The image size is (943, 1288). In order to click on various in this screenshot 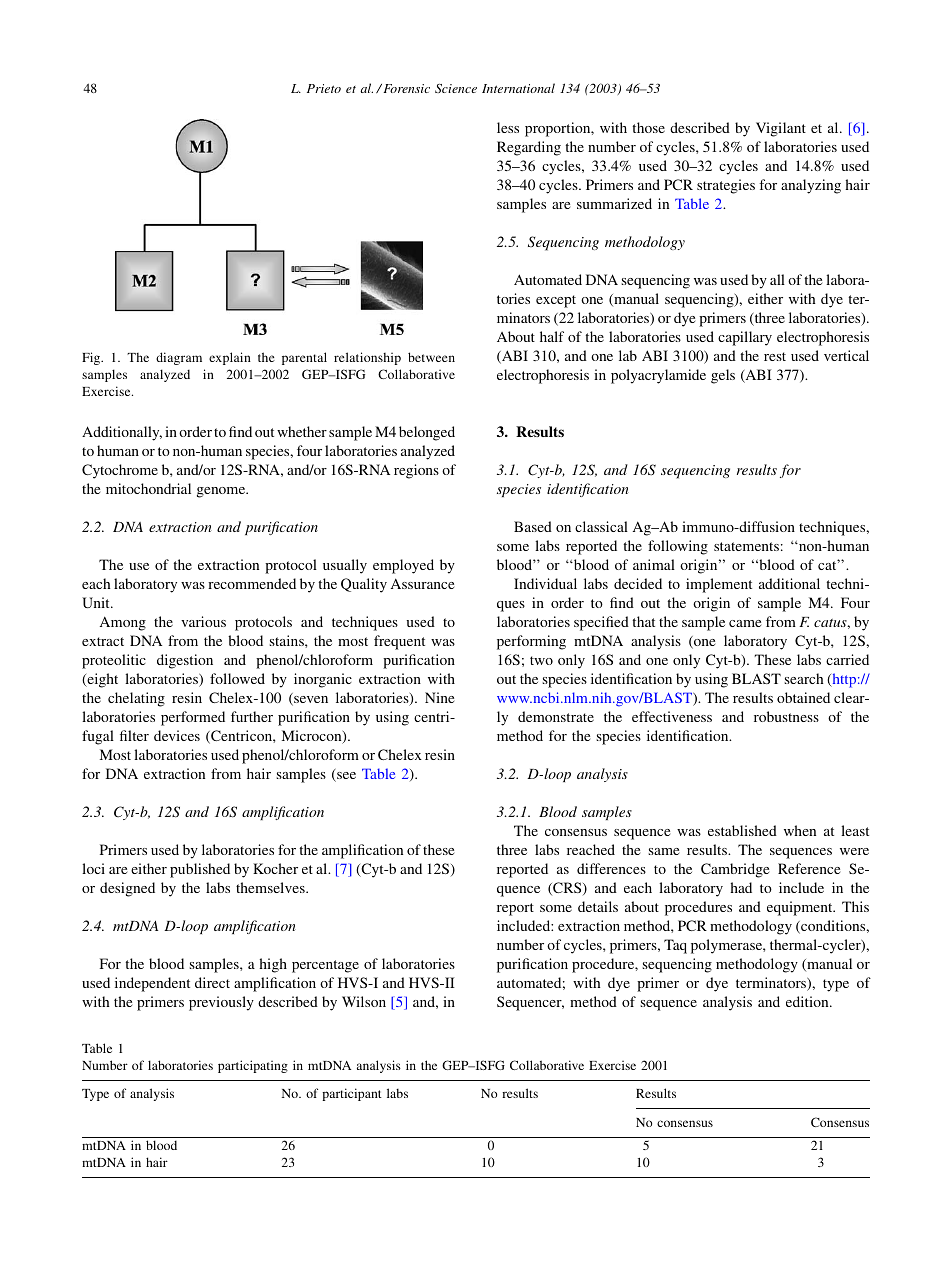, I will do `click(203, 621)`.
